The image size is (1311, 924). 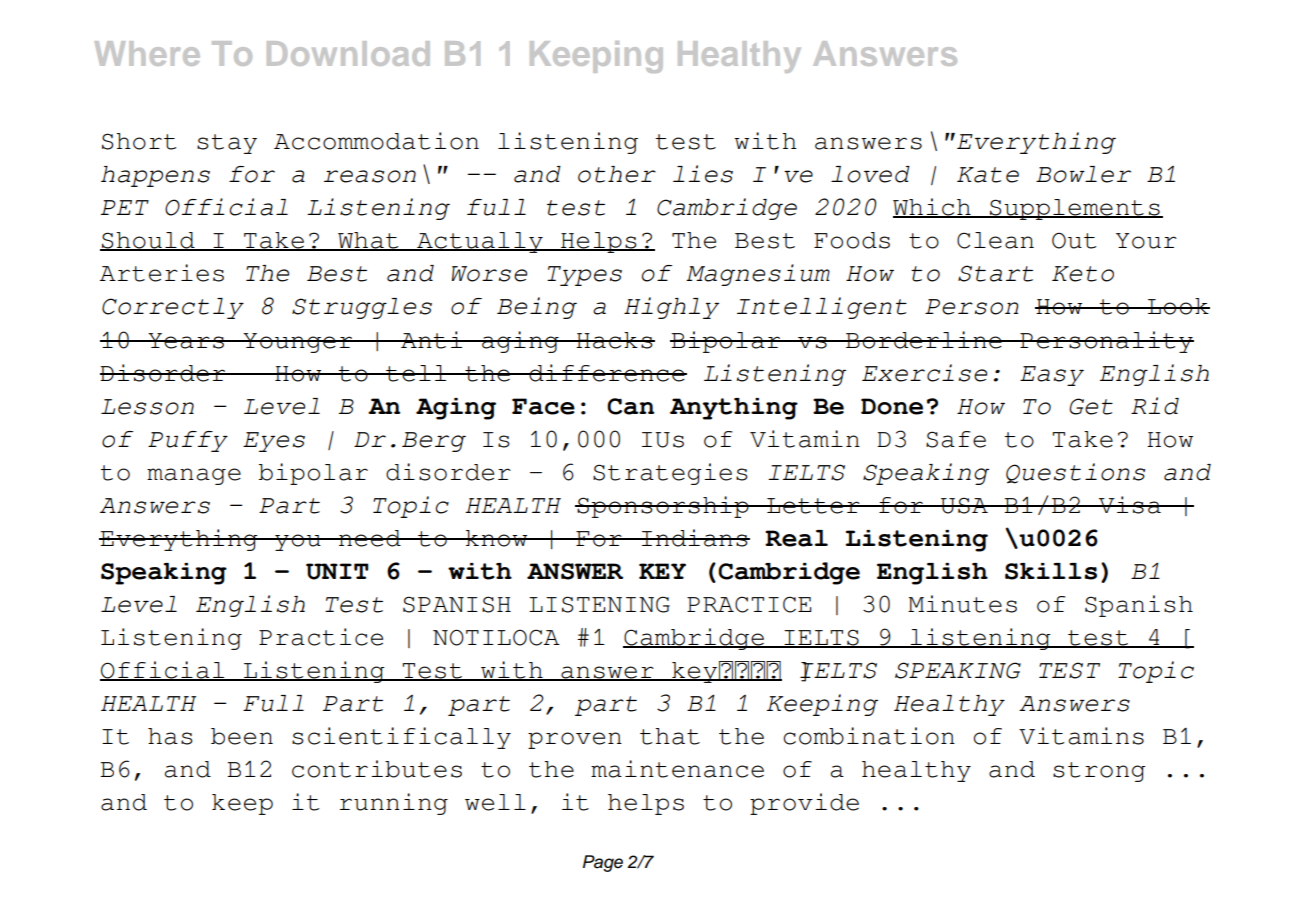 What do you see at coordinates (394, 804) in the screenshot?
I see `running` at bounding box center [394, 804].
